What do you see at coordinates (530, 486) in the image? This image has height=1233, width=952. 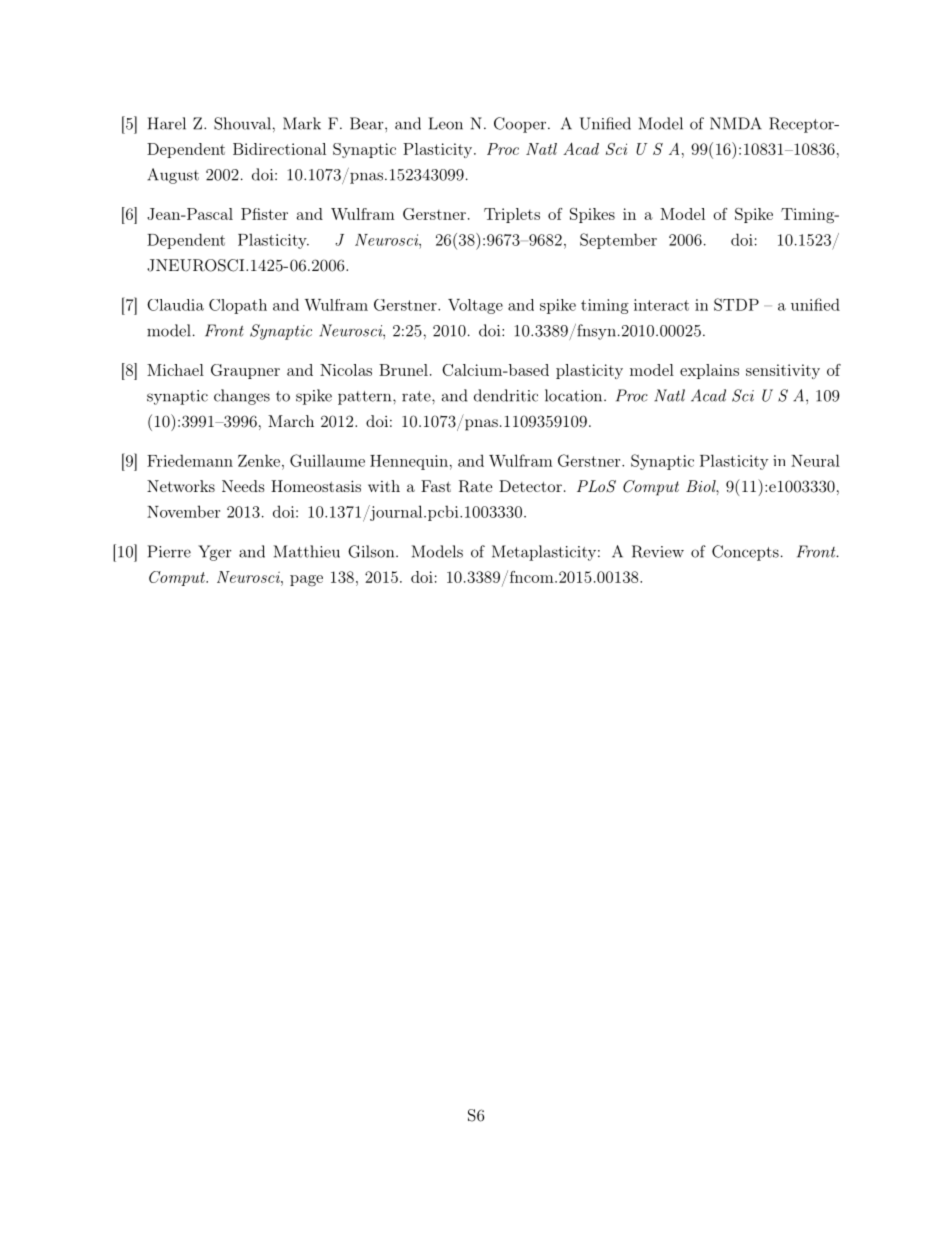 I see `Detector` at bounding box center [530, 486].
